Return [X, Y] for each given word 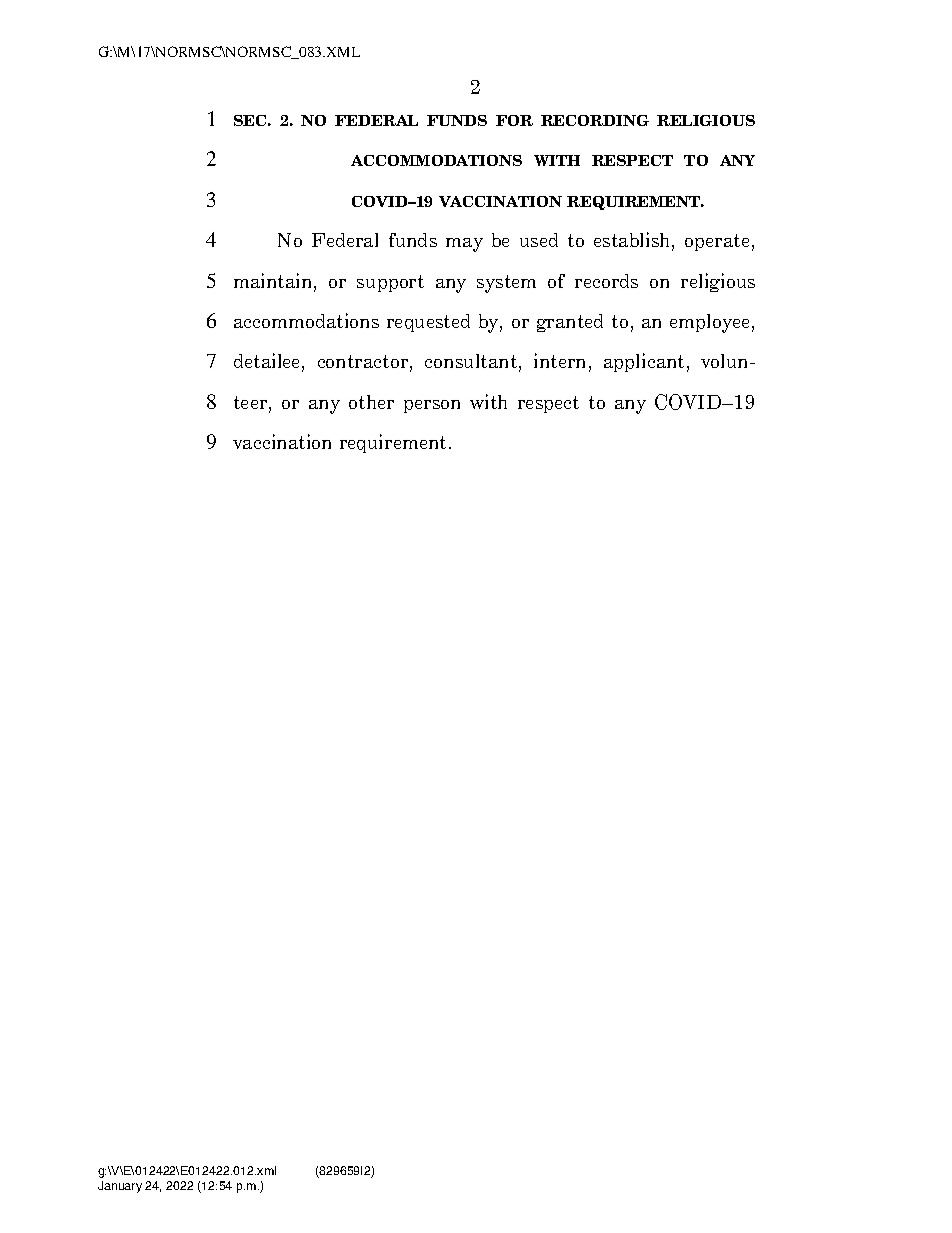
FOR [514, 120]
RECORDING [595, 120]
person [432, 406]
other [371, 402]
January [120, 1187]
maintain [274, 282]
